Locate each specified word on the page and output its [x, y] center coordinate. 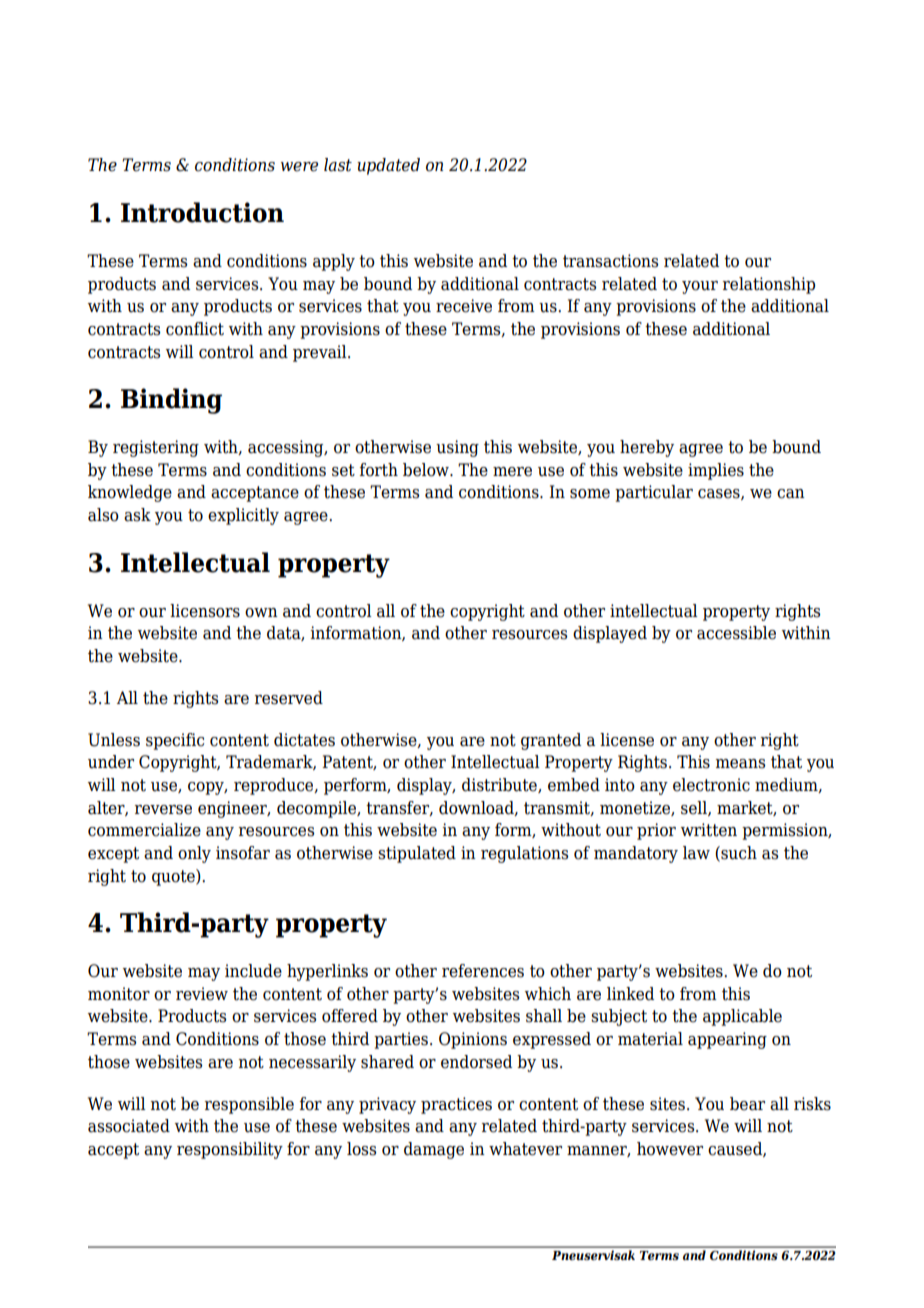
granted [551, 741]
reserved [289, 698]
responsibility [230, 1150]
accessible [736, 633]
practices [456, 1105]
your [700, 287]
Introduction [202, 212]
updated [388, 166]
